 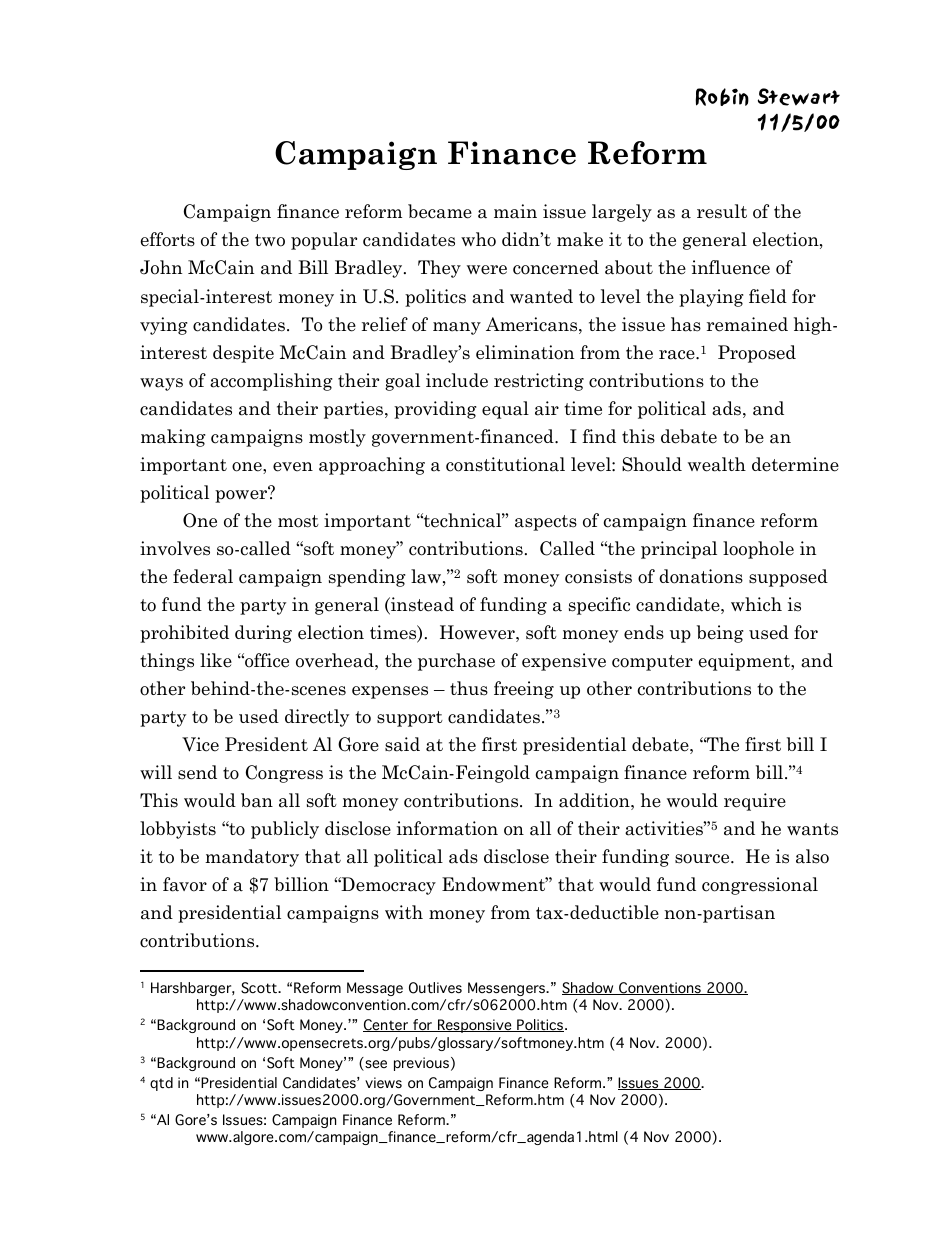 What do you see at coordinates (660, 988) in the screenshot?
I see `Conventions` at bounding box center [660, 988].
